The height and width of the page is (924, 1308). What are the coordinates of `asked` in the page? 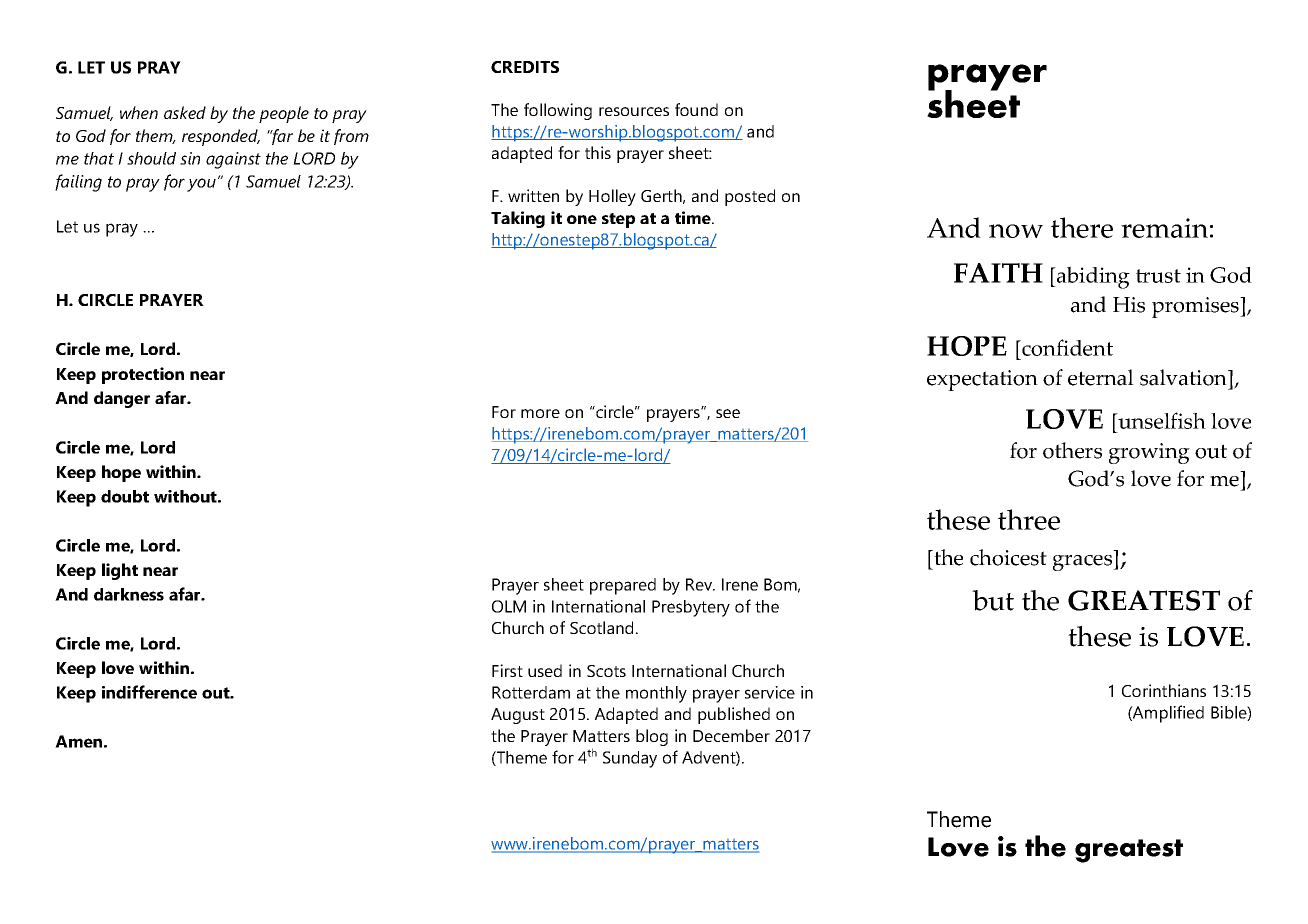 It's located at (185, 112).
